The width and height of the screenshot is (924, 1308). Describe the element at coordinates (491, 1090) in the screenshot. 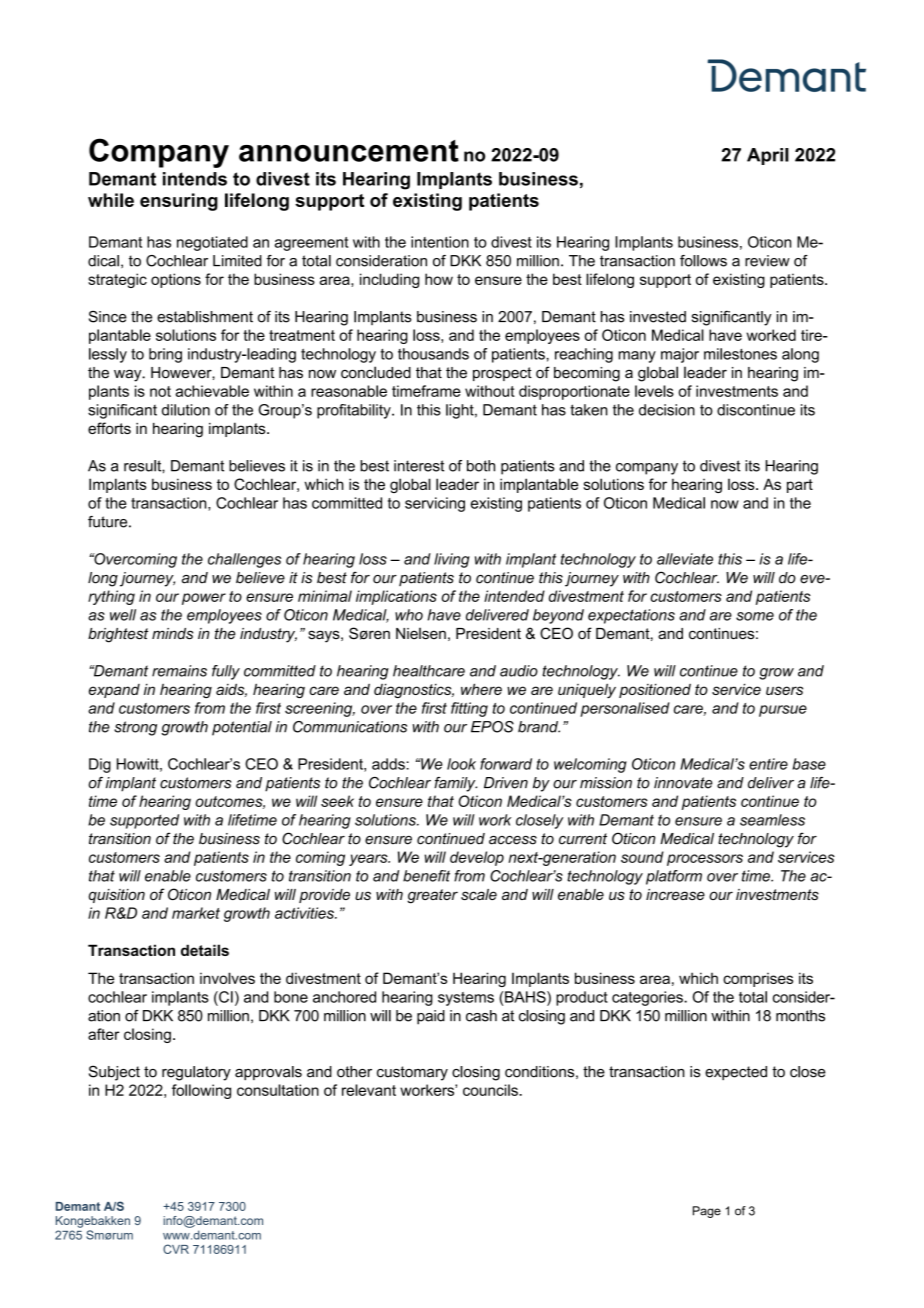

I see `councils` at that location.
